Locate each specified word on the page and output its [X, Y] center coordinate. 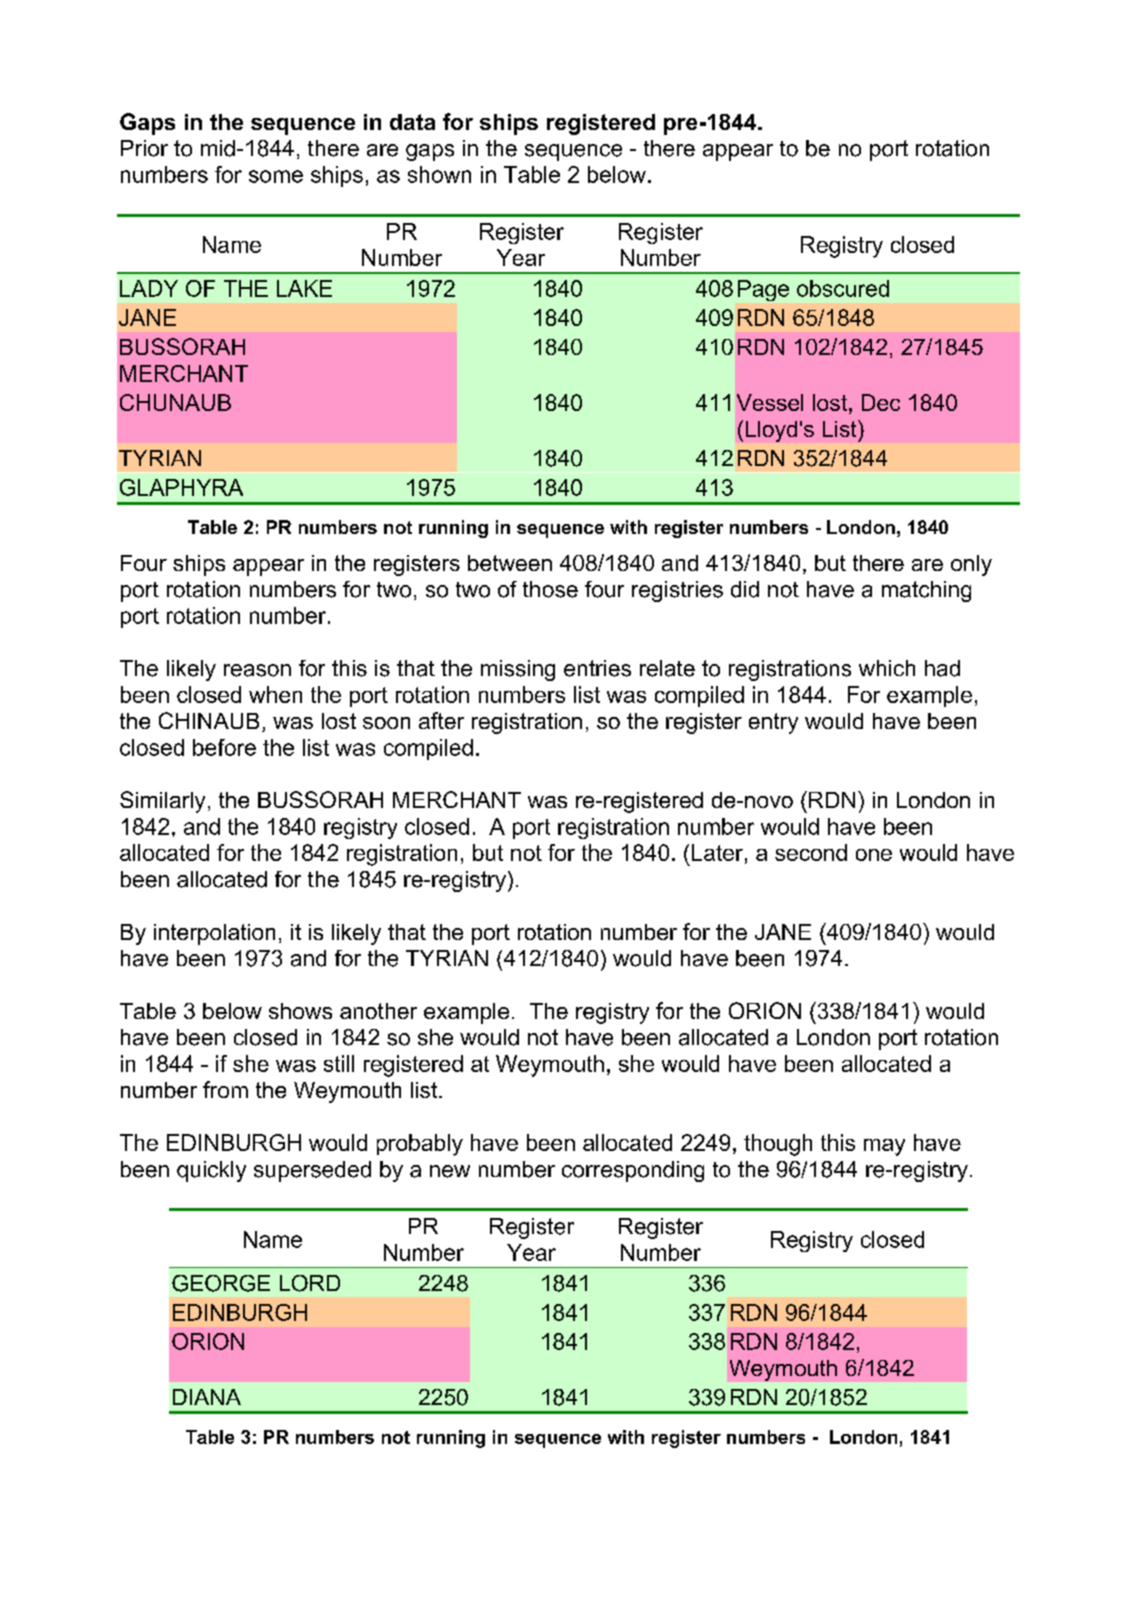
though [778, 1145]
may [884, 1147]
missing [518, 670]
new [450, 1171]
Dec [881, 402]
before [224, 747]
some [276, 176]
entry [773, 723]
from [225, 1089]
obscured [843, 288]
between [510, 563]
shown [439, 174]
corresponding [633, 1171]
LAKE [304, 288]
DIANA [207, 1397]
